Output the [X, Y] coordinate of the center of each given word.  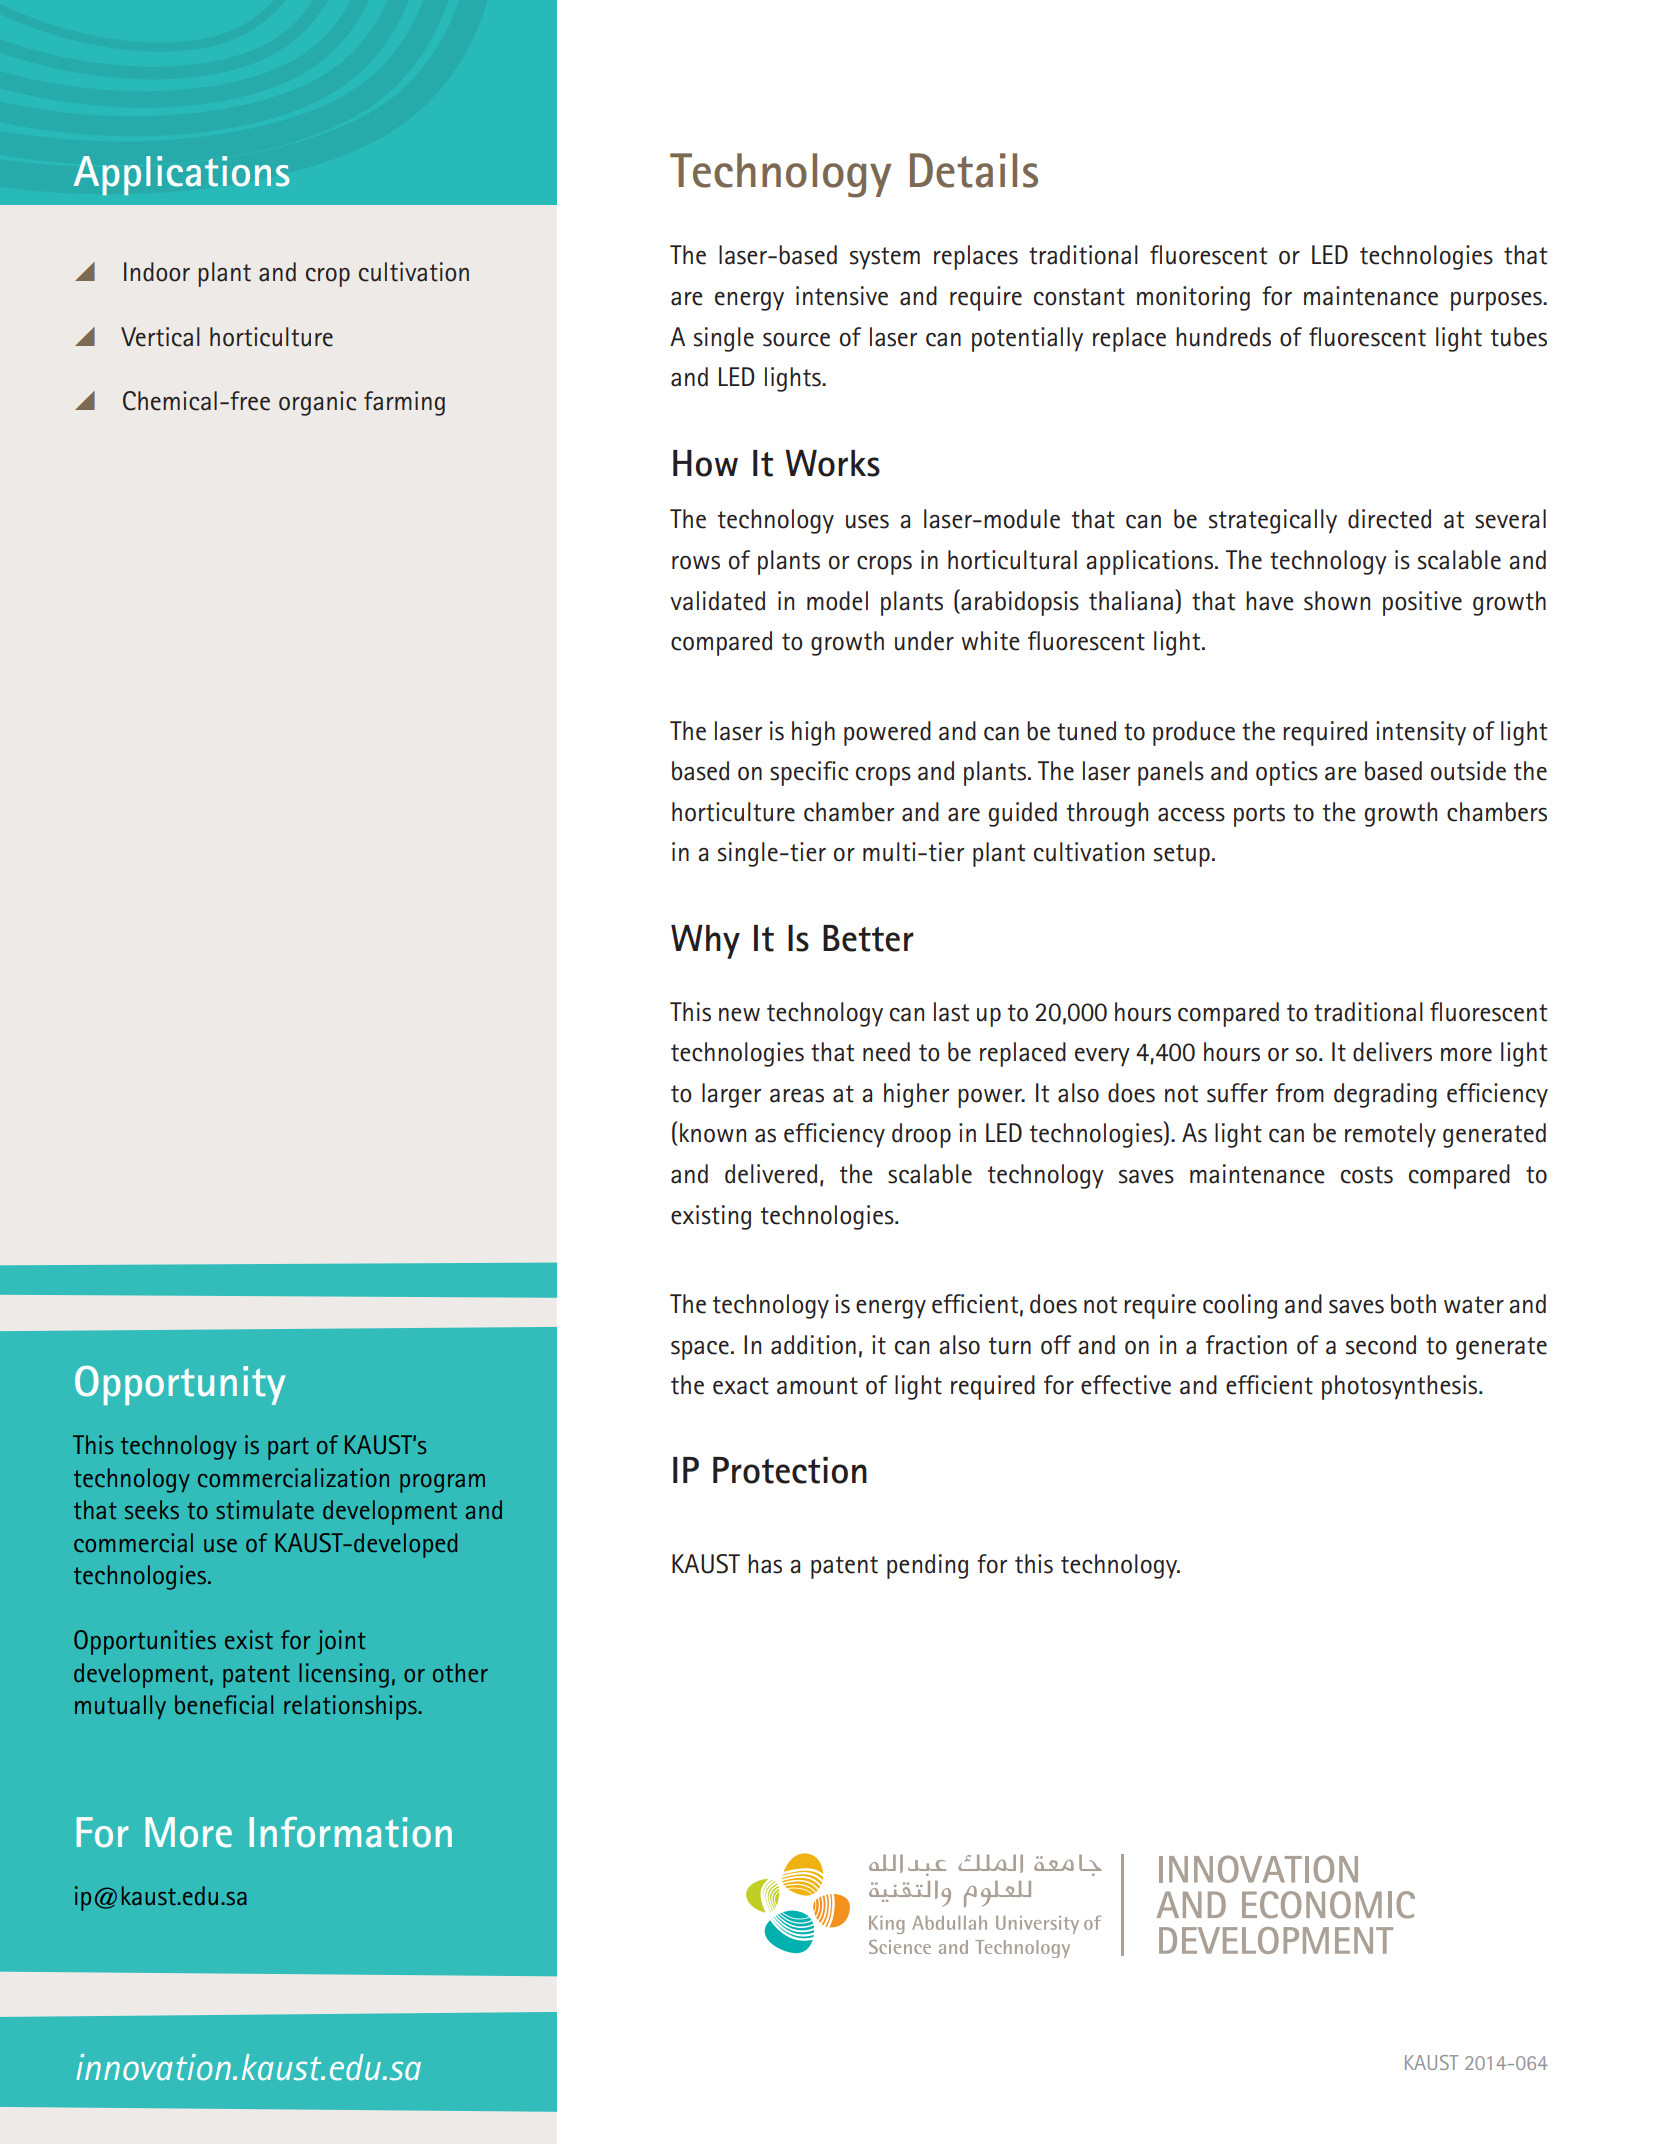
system [885, 258]
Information [351, 1832]
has [765, 1564]
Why [705, 942]
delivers [1392, 1052]
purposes [1497, 301]
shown [1337, 601]
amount [817, 1386]
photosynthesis [1401, 1387]
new [739, 1015]
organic [318, 403]
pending [927, 1566]
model [837, 601]
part [288, 1448]
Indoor [157, 272]
